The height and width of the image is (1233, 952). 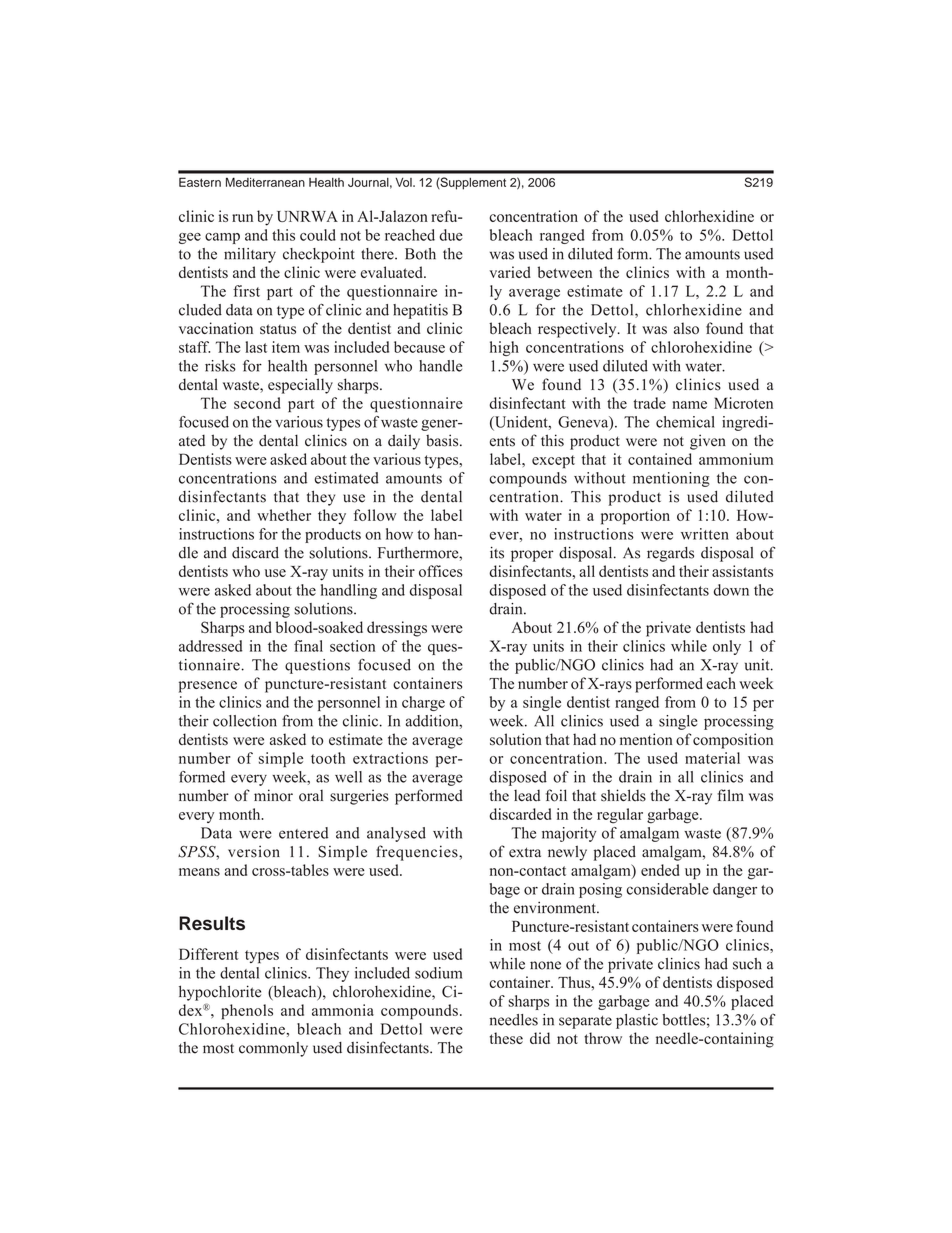 What do you see at coordinates (564, 272) in the image?
I see `between` at bounding box center [564, 272].
